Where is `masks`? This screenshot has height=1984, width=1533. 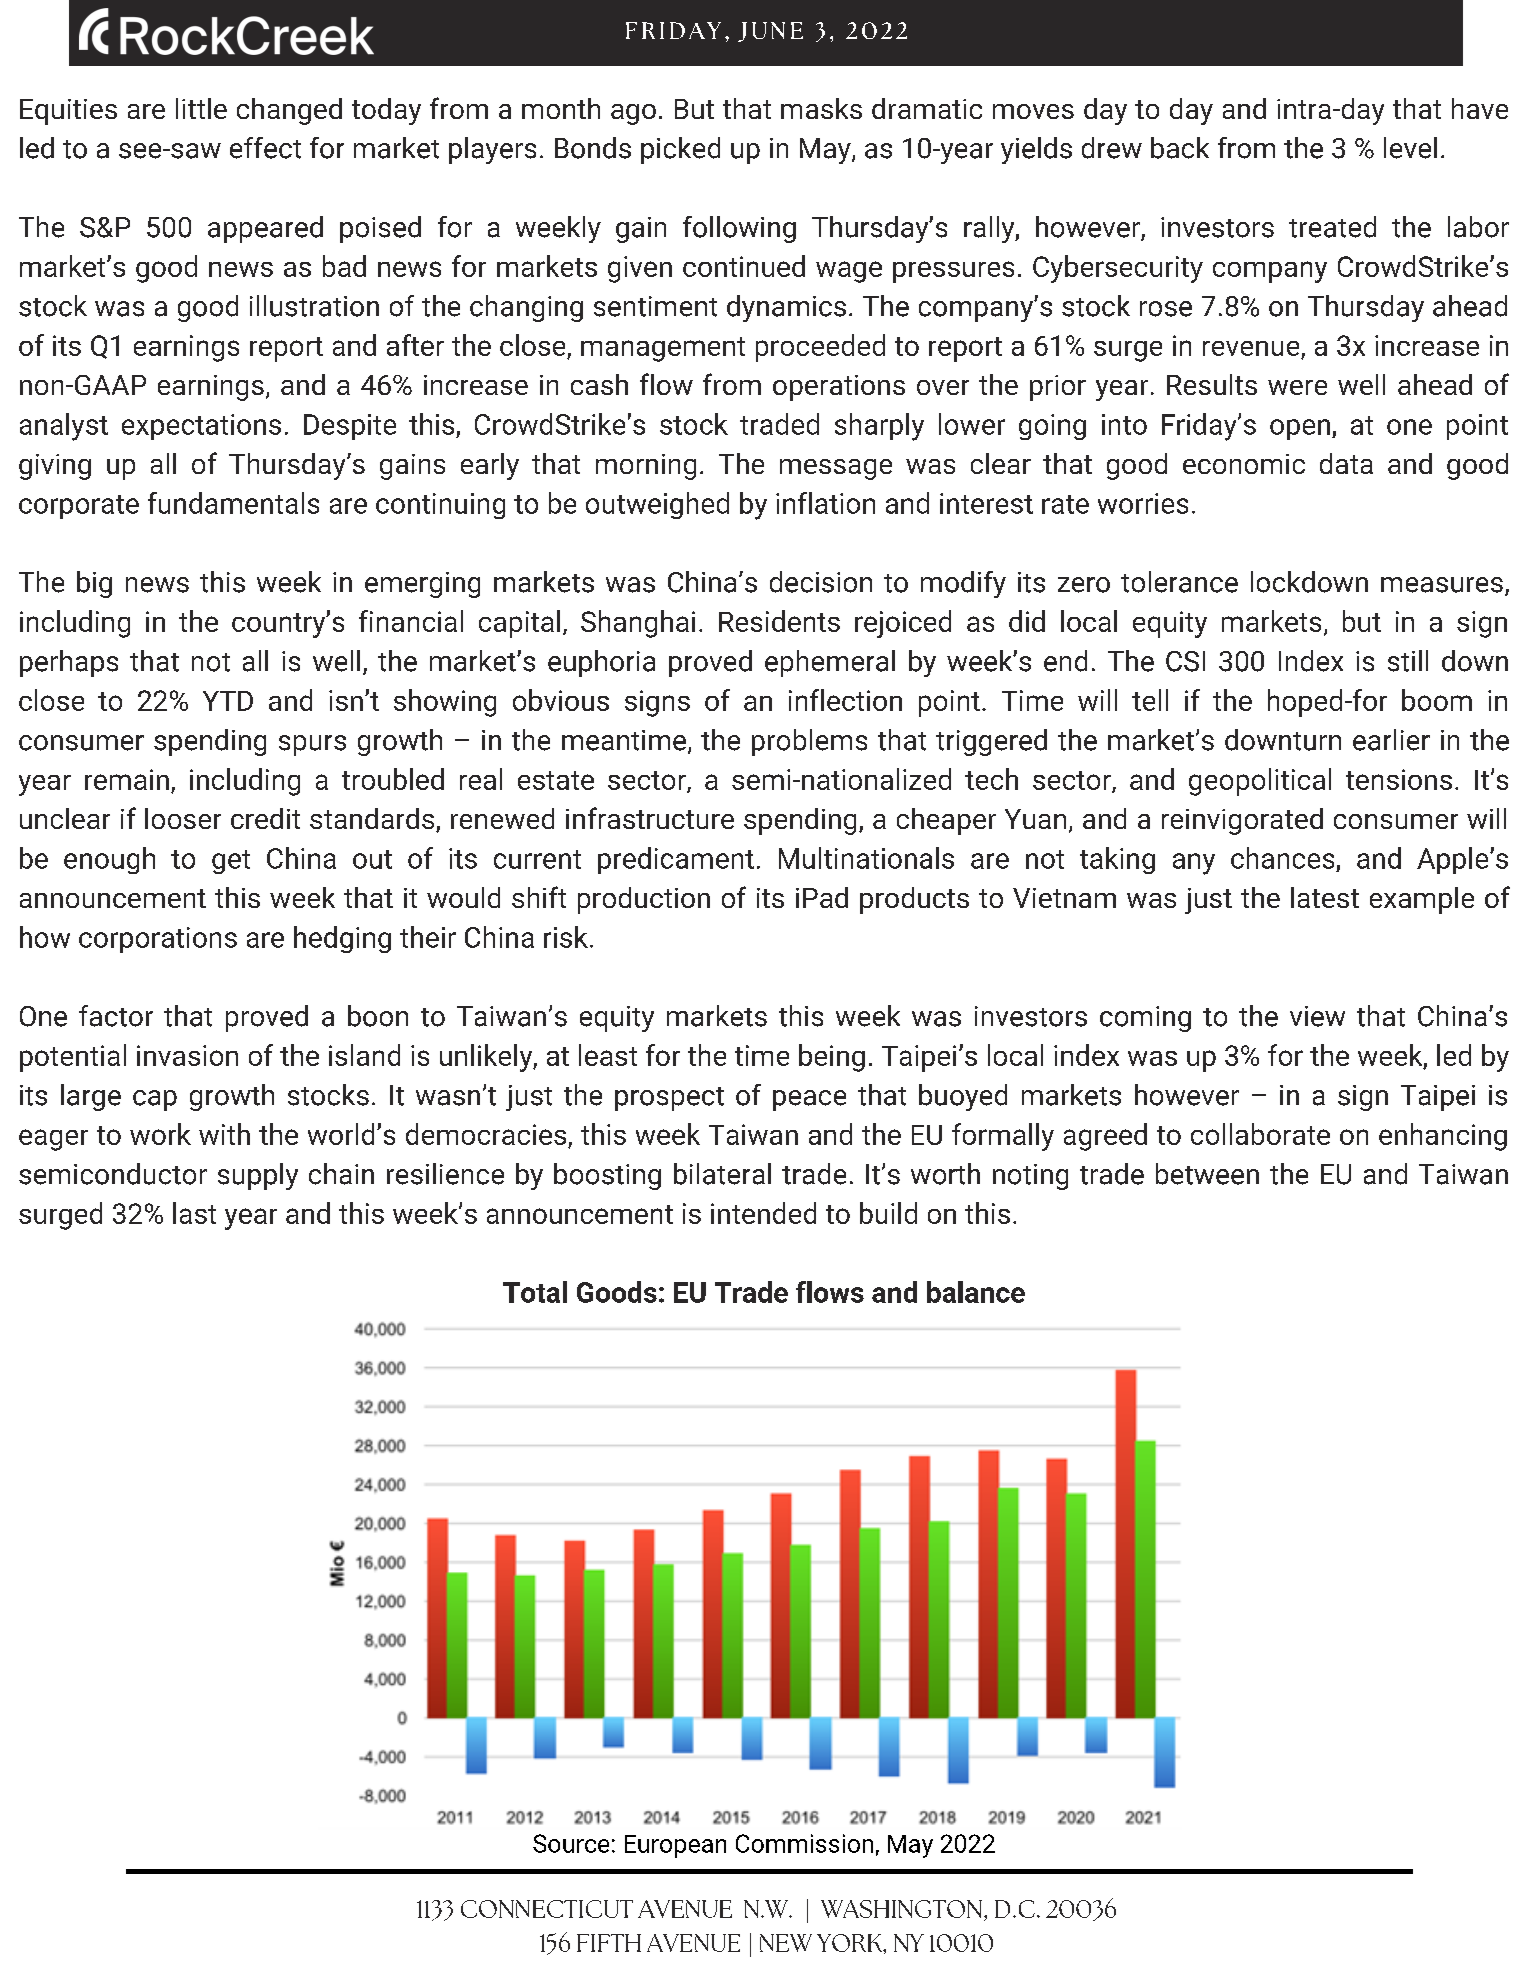
masks is located at coordinates (821, 108).
